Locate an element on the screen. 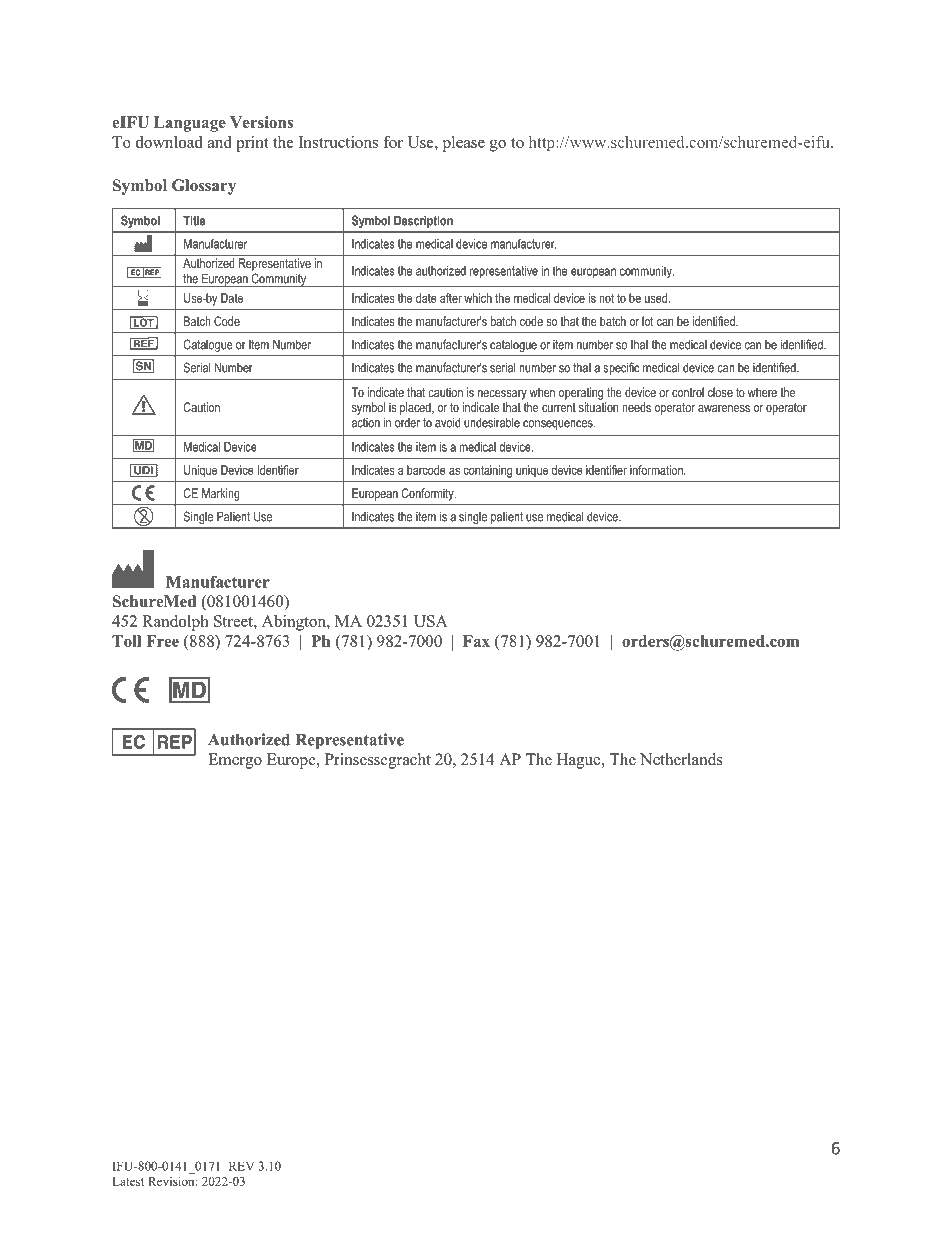  Fax is located at coordinates (476, 641).
